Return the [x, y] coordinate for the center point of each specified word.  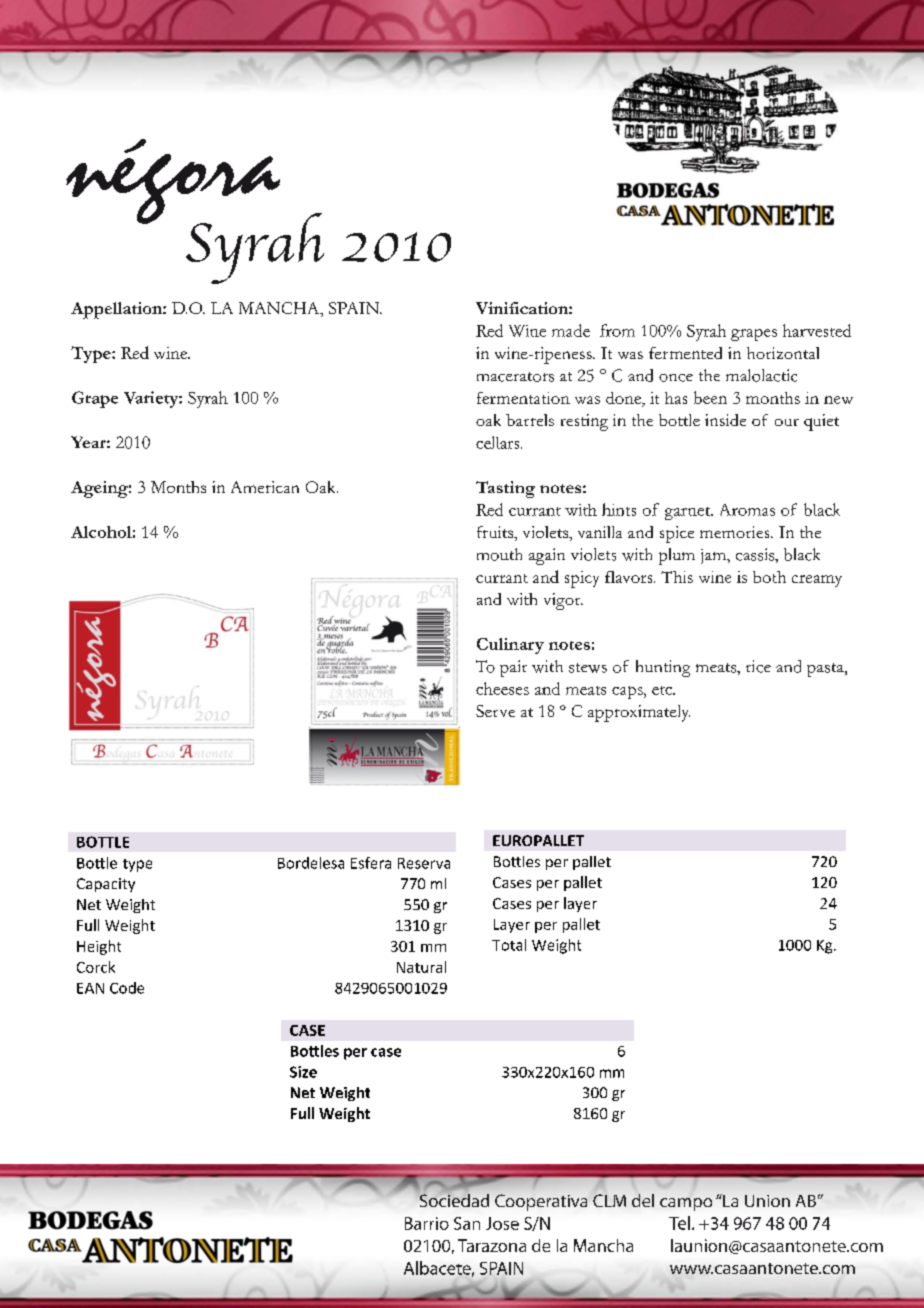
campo [686, 1204]
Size [303, 1072]
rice [758, 666]
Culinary [510, 646]
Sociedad [453, 1199]
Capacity [106, 885]
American [265, 487]
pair [513, 668]
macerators [515, 377]
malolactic [761, 375]
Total [509, 945]
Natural [421, 967]
